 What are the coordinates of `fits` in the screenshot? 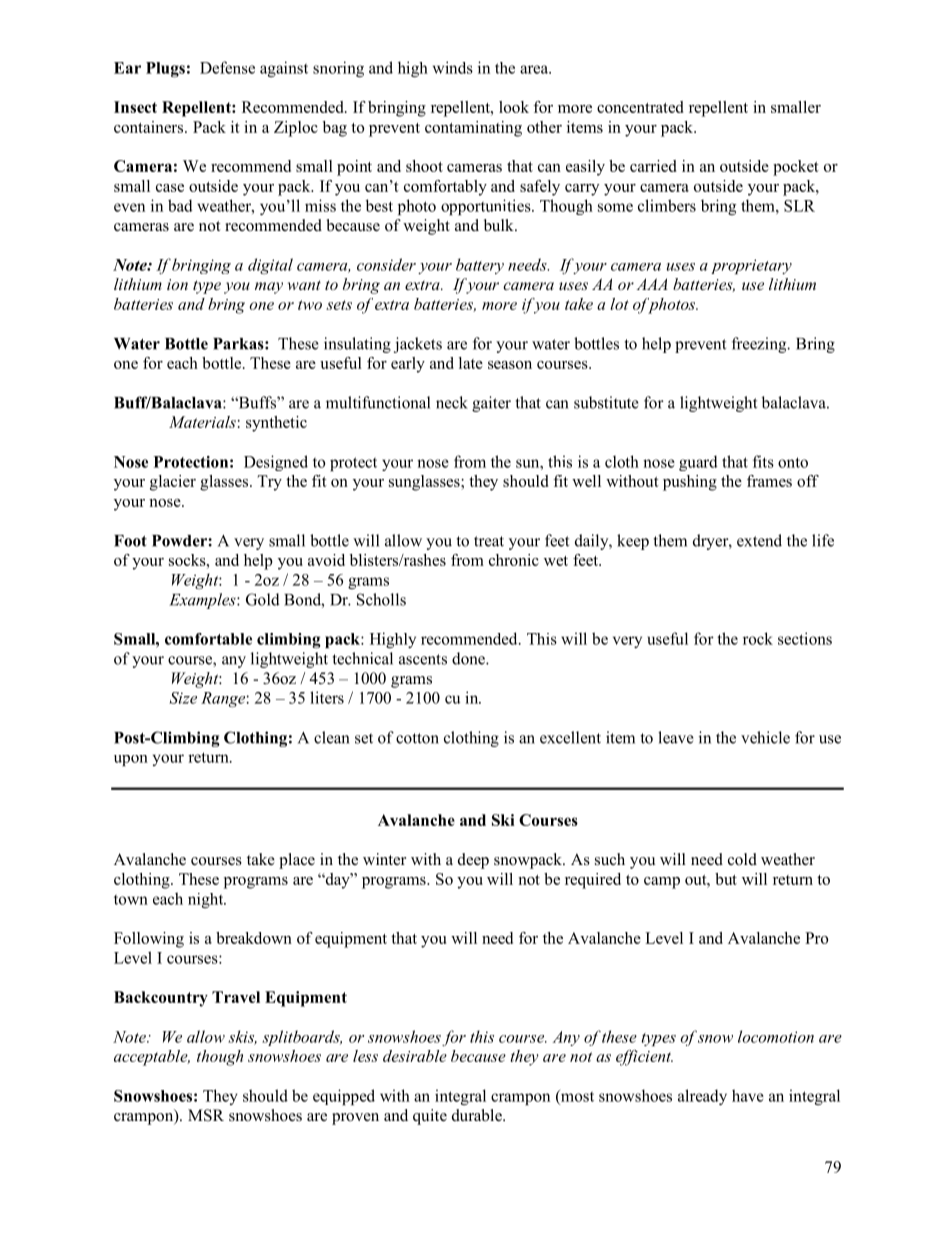 It's located at (763, 461).
